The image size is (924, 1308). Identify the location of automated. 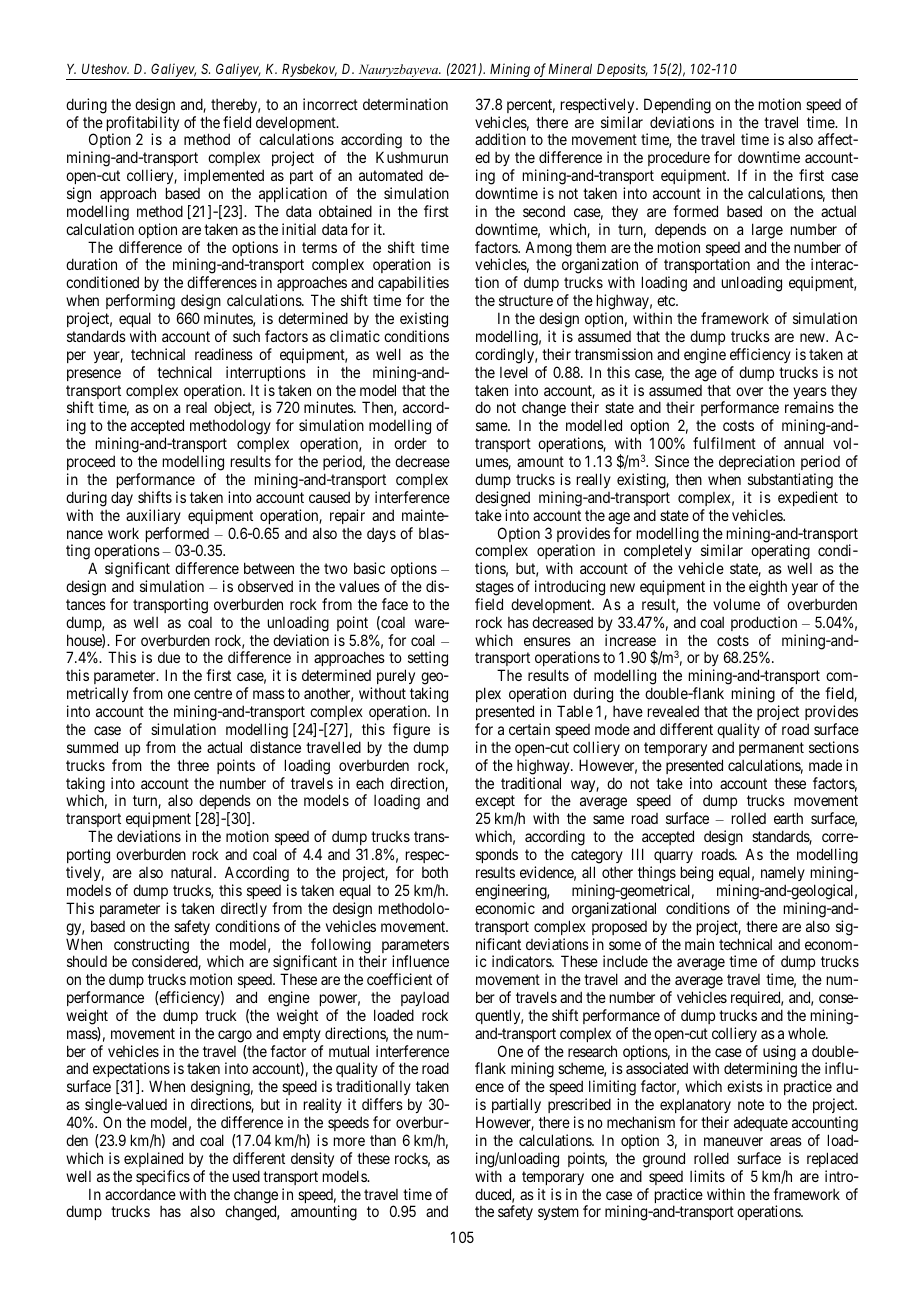
(391, 175).
